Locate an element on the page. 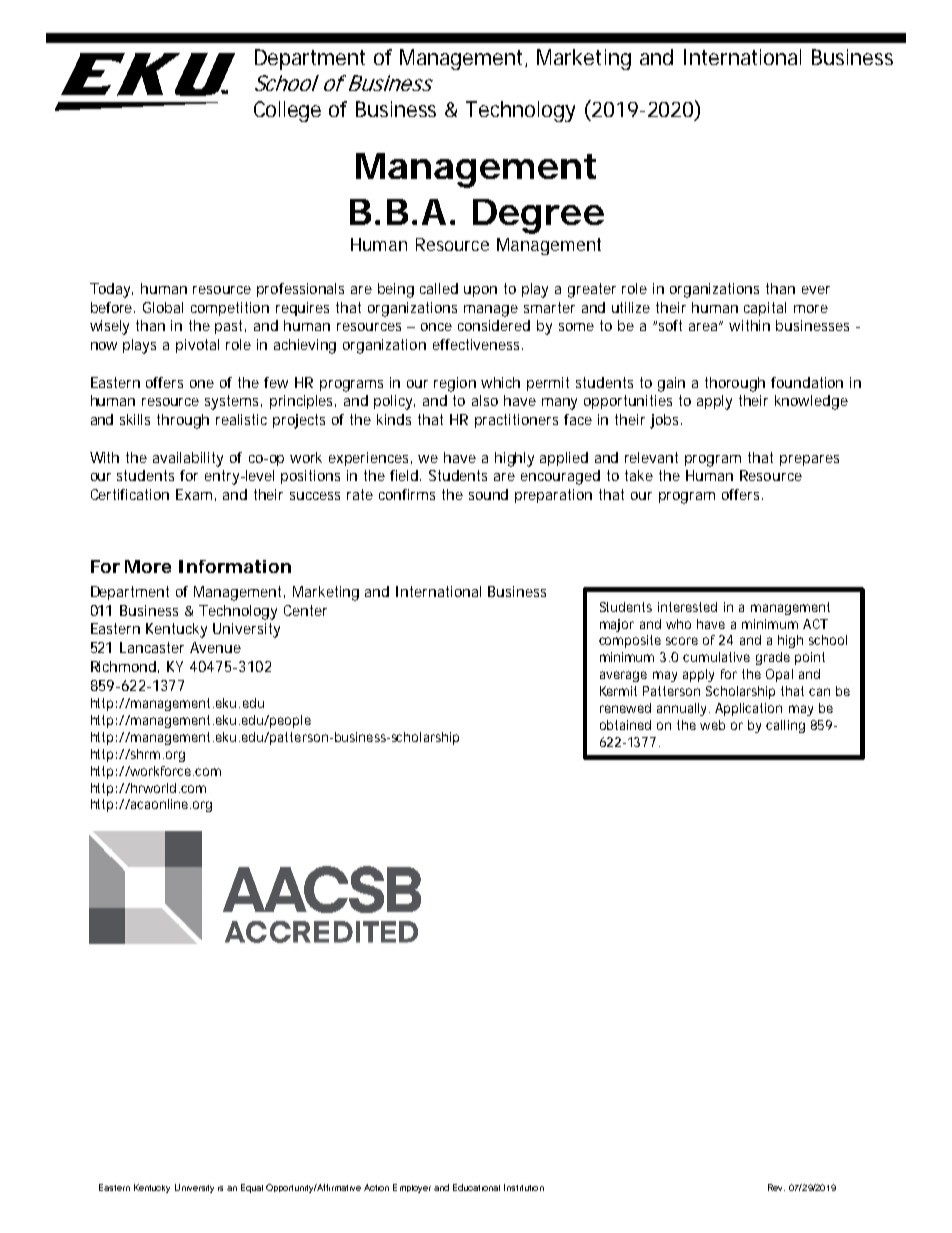 The image size is (952, 1233). Equal is located at coordinates (252, 1188).
